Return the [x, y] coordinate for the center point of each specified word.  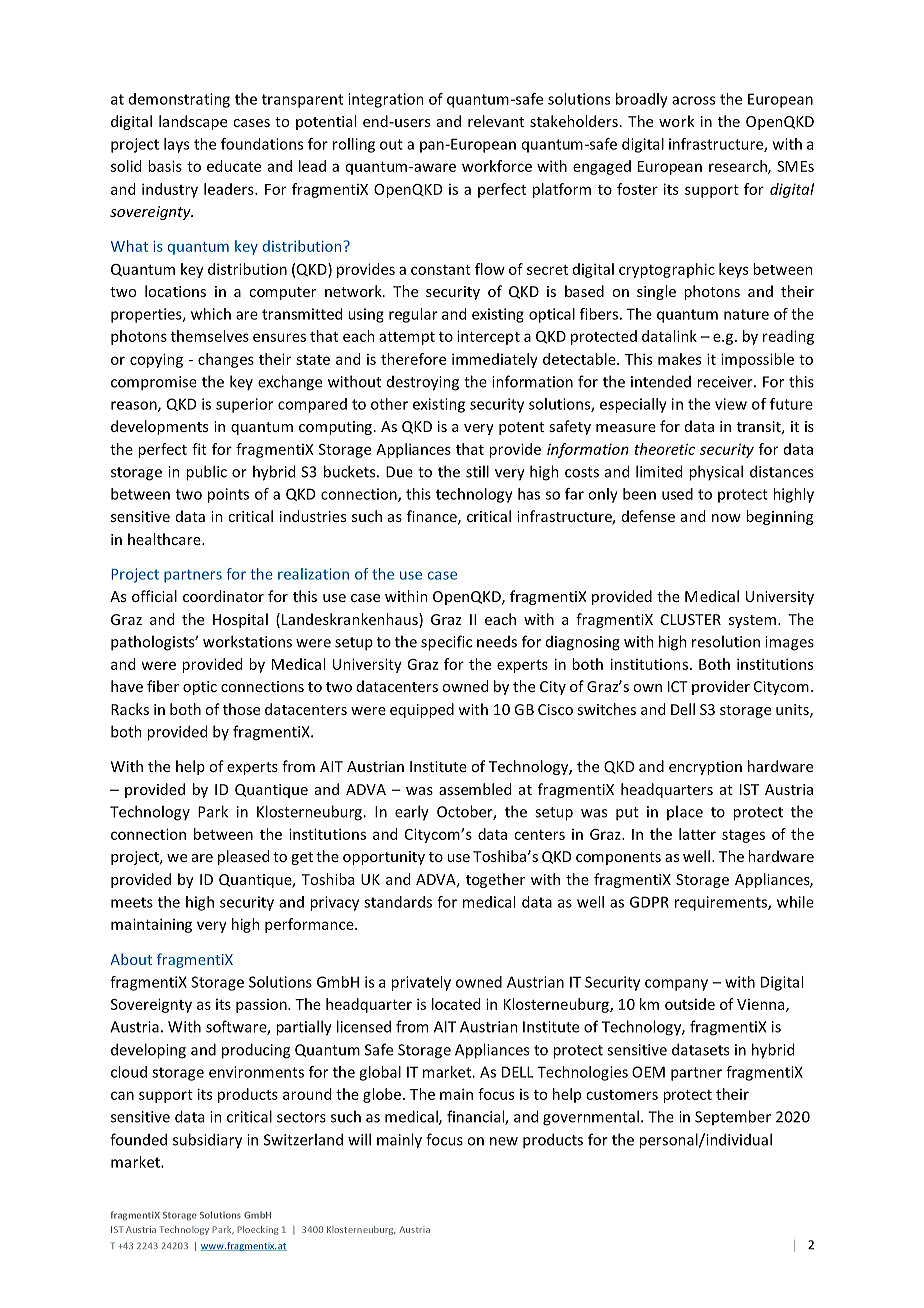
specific [446, 643]
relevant [496, 121]
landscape [193, 122]
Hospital [240, 620]
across [693, 100]
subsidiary [207, 1141]
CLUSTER [691, 619]
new [504, 1141]
